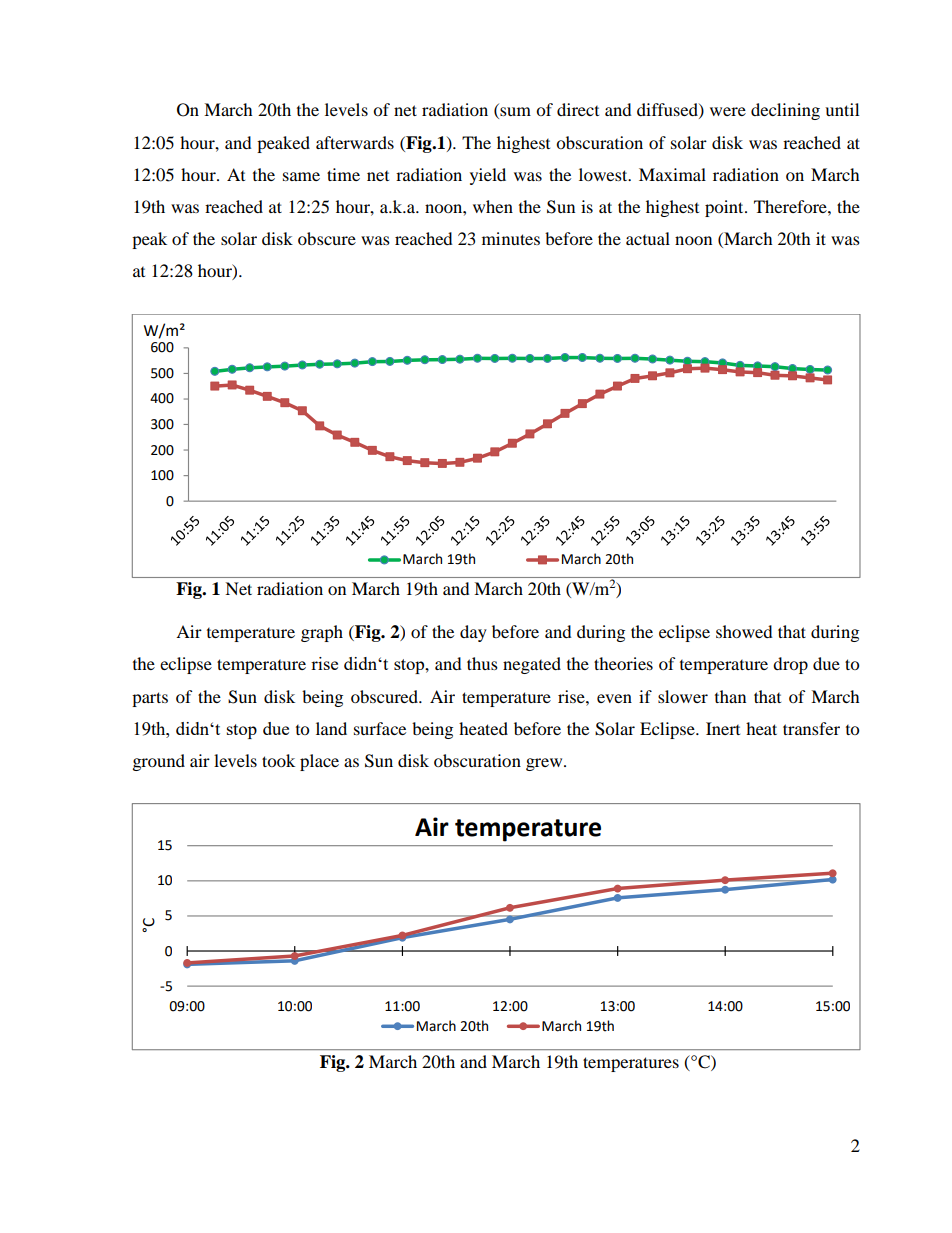 The image size is (952, 1233). I want to click on showed, so click(744, 631).
